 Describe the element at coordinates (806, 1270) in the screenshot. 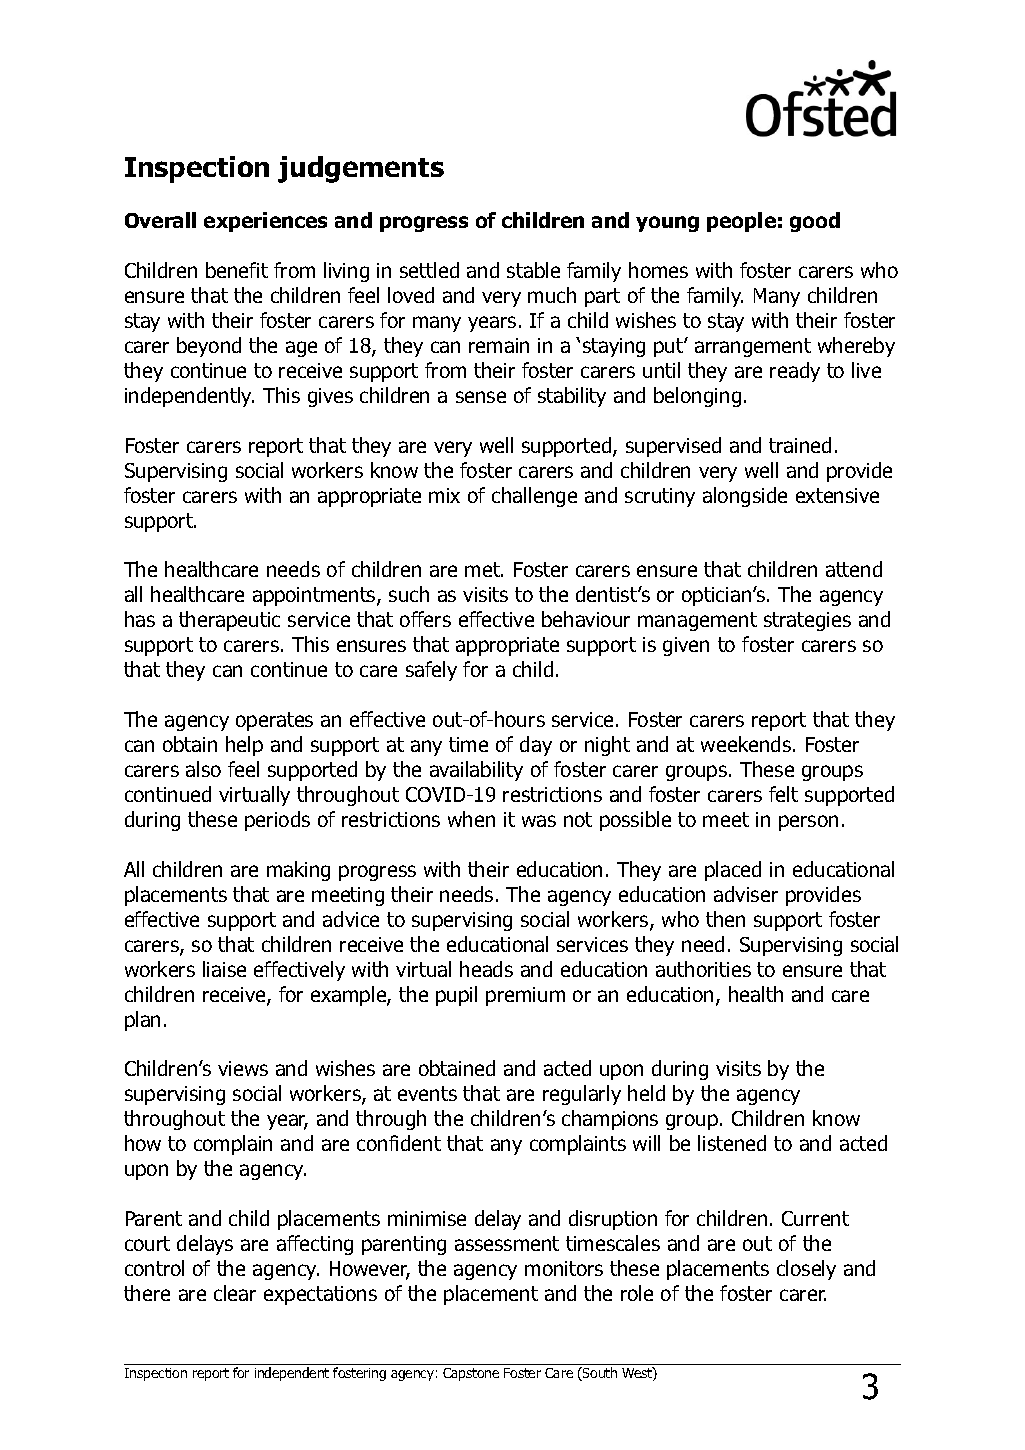

I see `closely` at that location.
